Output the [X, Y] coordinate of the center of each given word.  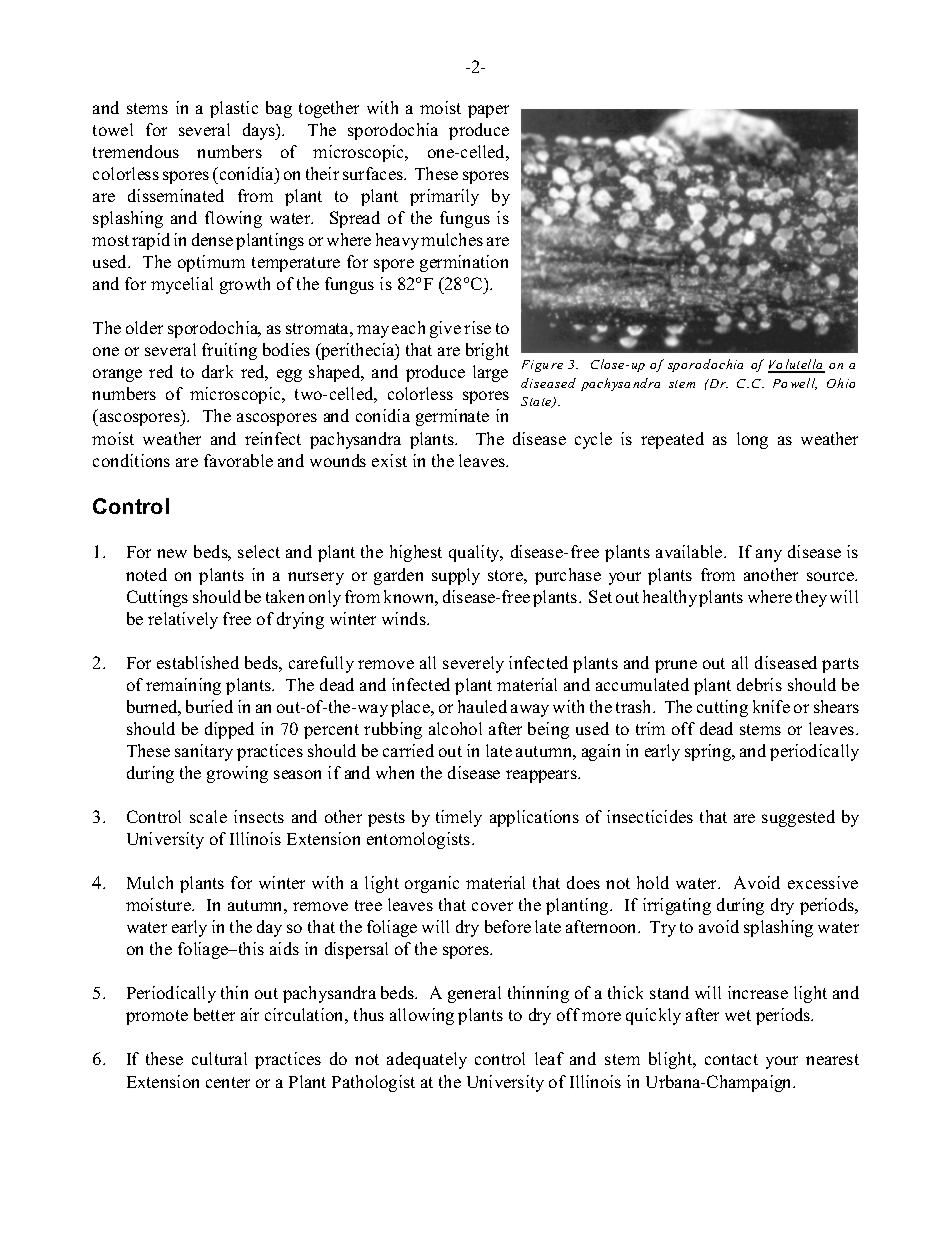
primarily [444, 197]
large [490, 373]
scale [208, 816]
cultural [219, 1058]
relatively [183, 620]
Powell [795, 384]
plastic [234, 109]
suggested [798, 818]
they [811, 598]
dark [217, 371]
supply [456, 576]
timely [459, 818]
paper [488, 111]
